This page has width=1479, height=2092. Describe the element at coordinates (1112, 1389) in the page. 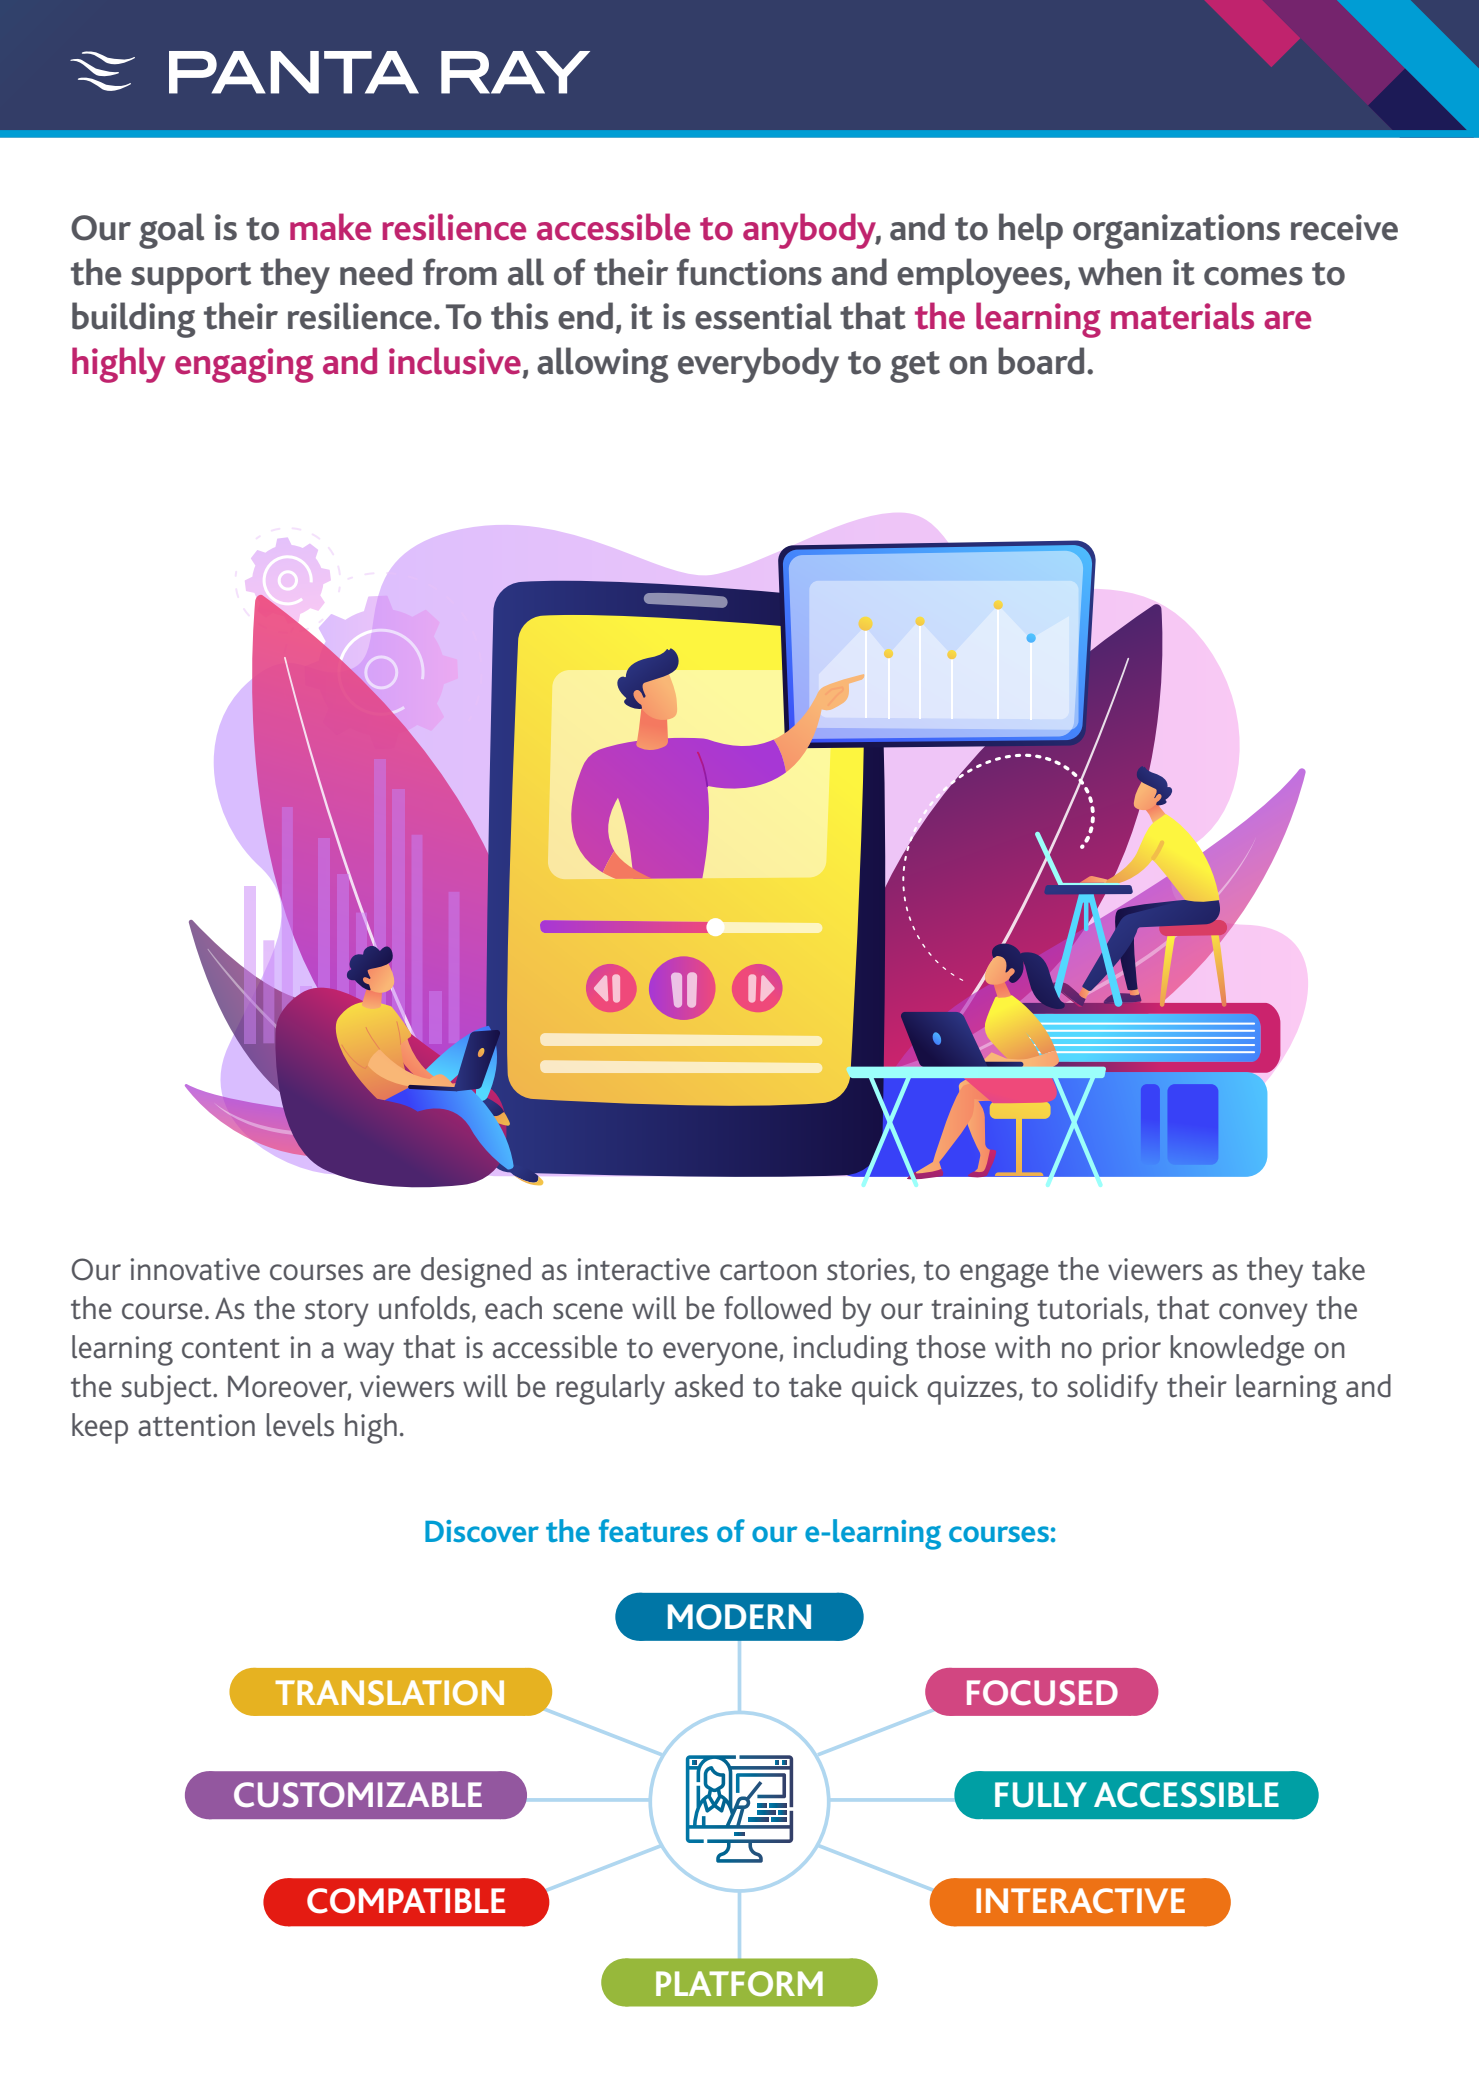

I see `solidify` at that location.
